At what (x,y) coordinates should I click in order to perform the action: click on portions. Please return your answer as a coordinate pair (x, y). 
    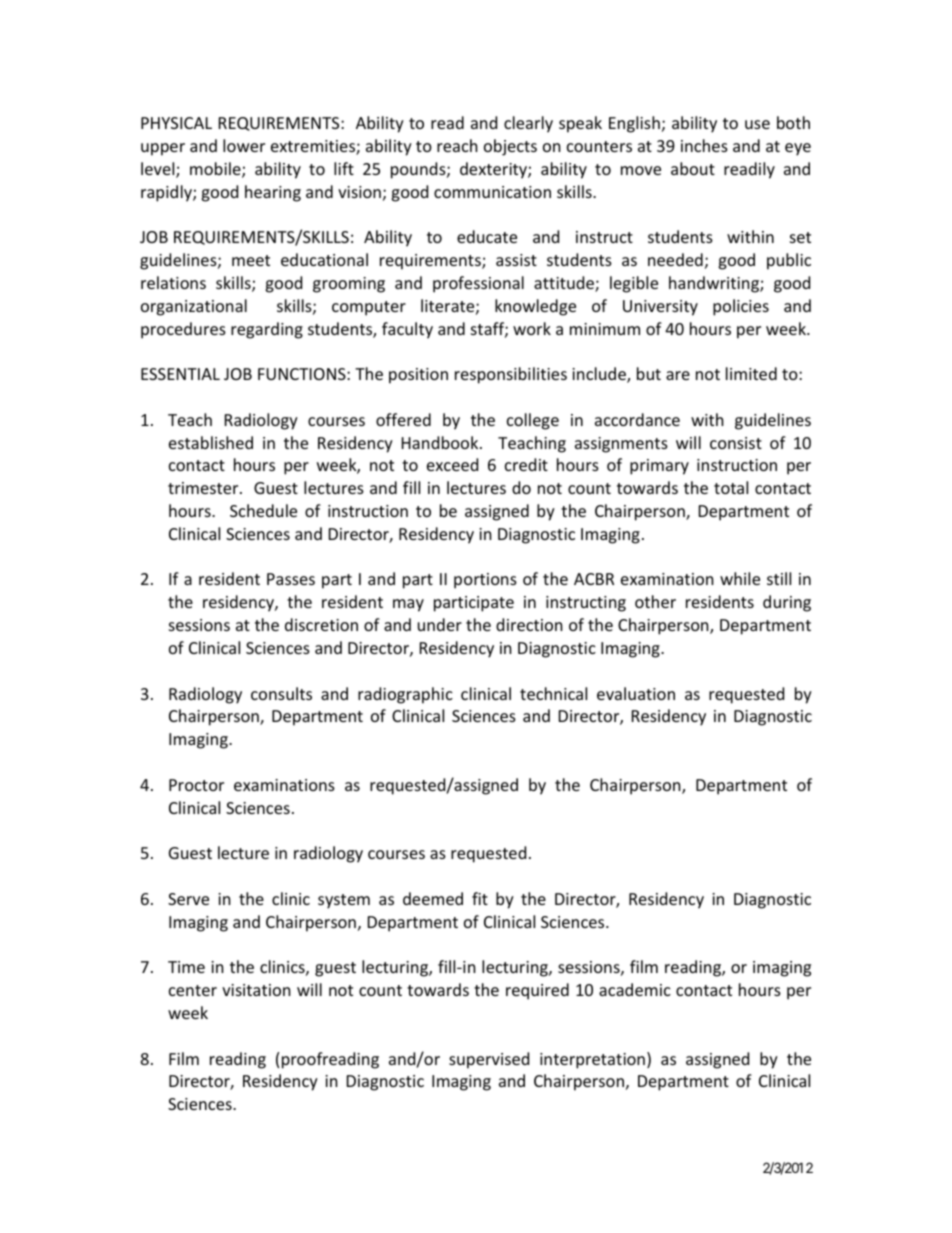
    Looking at the image, I should click on (485, 581).
